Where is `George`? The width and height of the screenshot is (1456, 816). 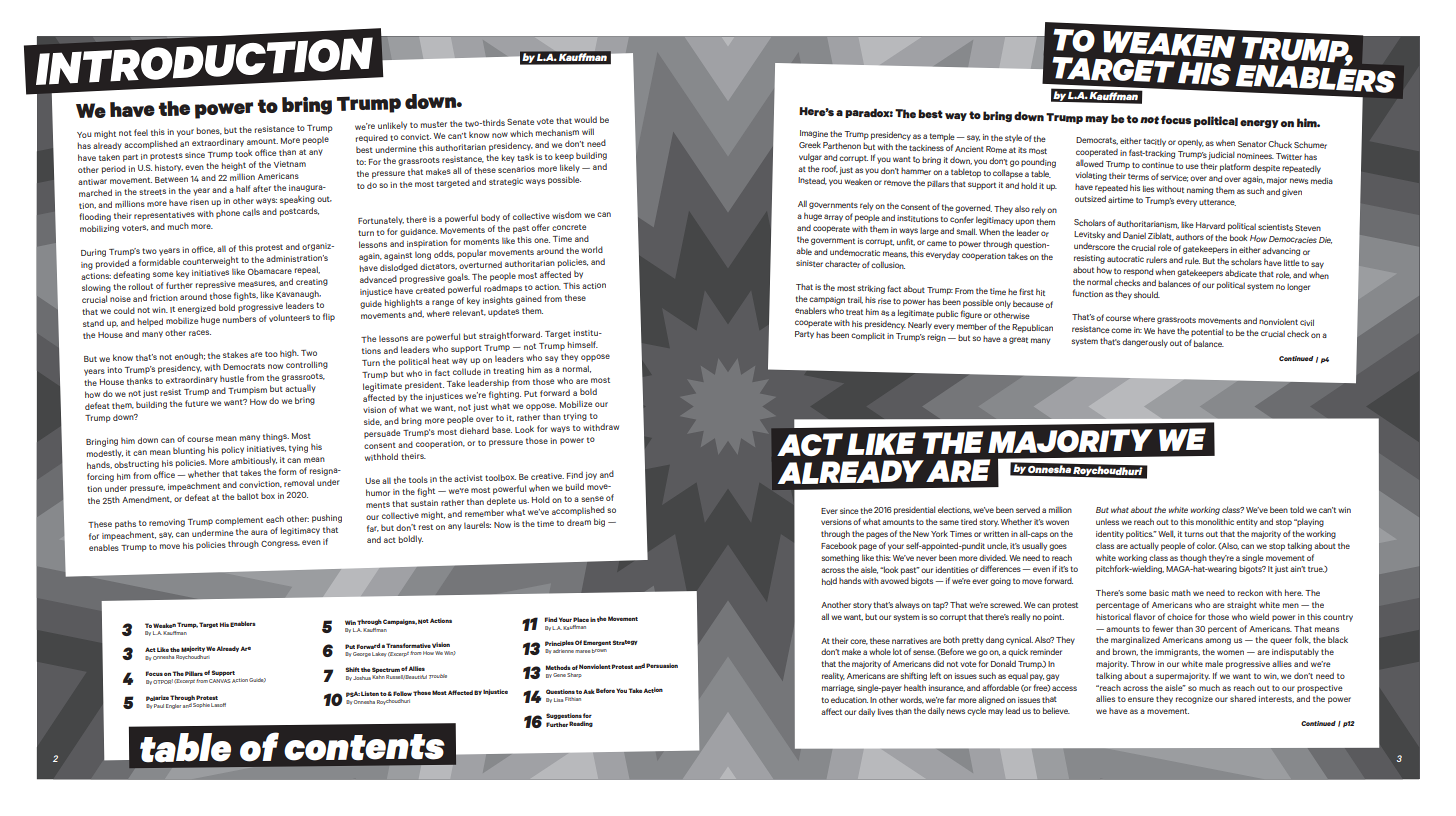 George is located at coordinates (362, 654).
